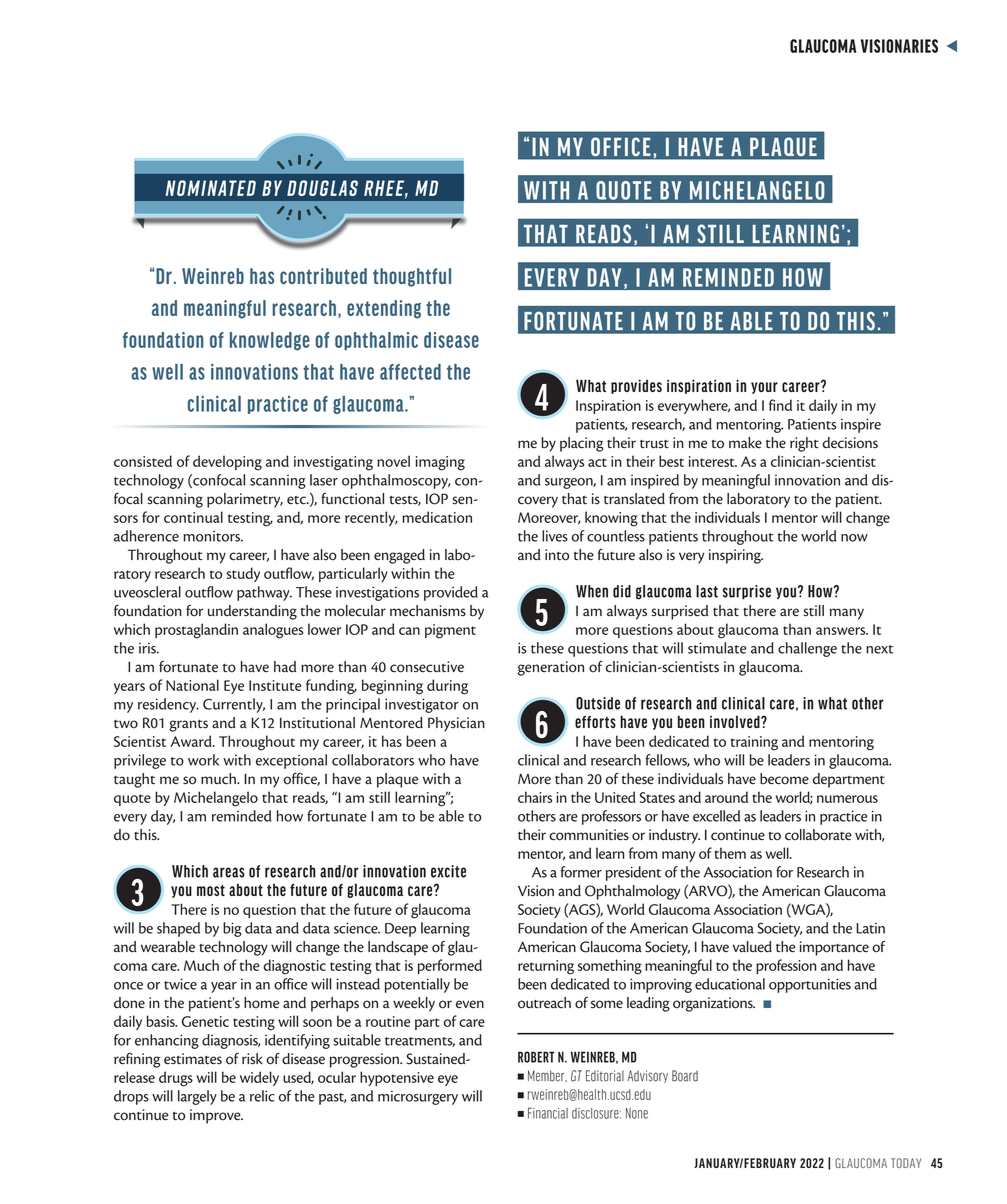 The width and height of the image is (1007, 1204). Describe the element at coordinates (581, 444) in the image. I see `placing` at that location.
